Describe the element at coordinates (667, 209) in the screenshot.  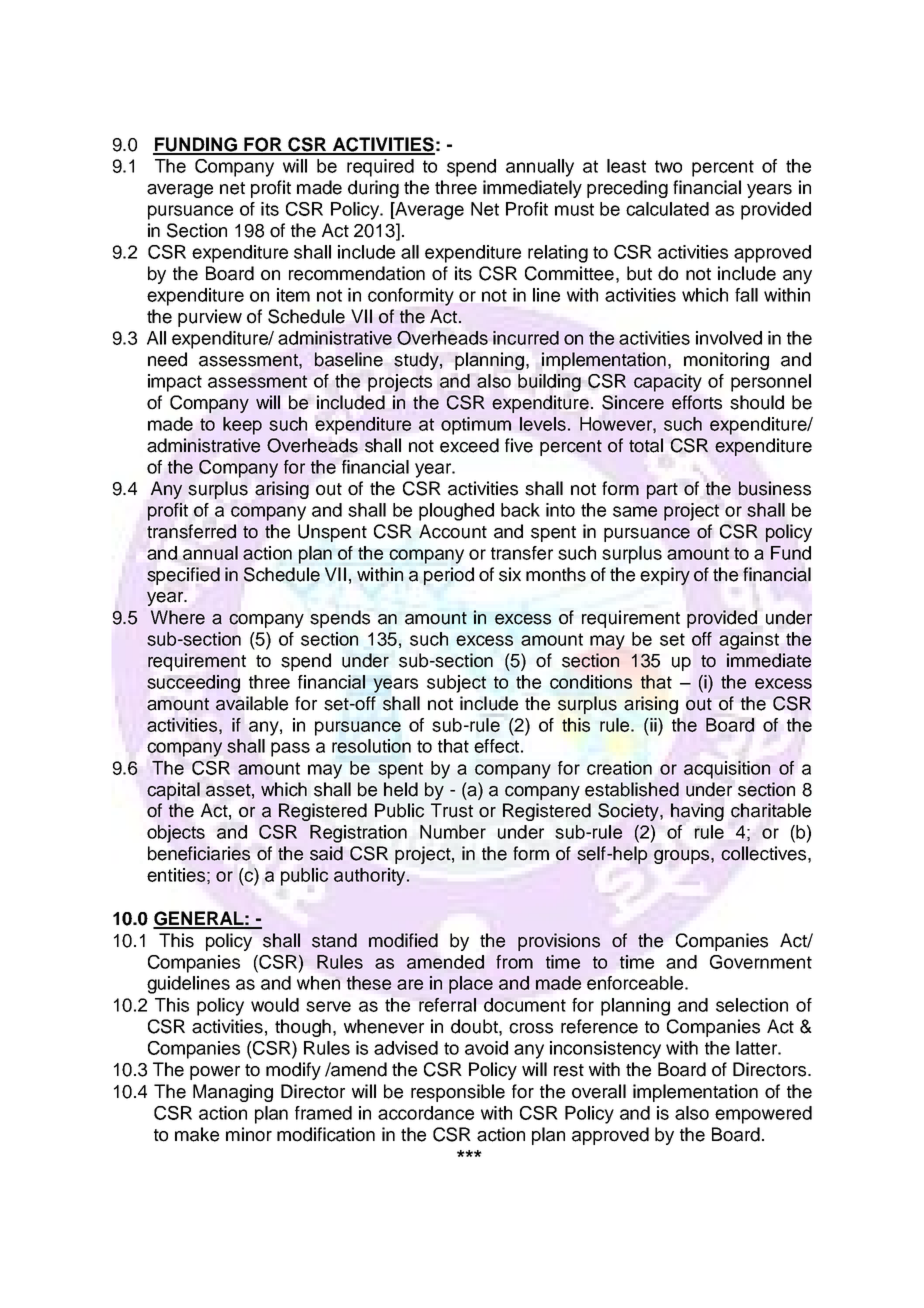
I see `calculated` at that location.
